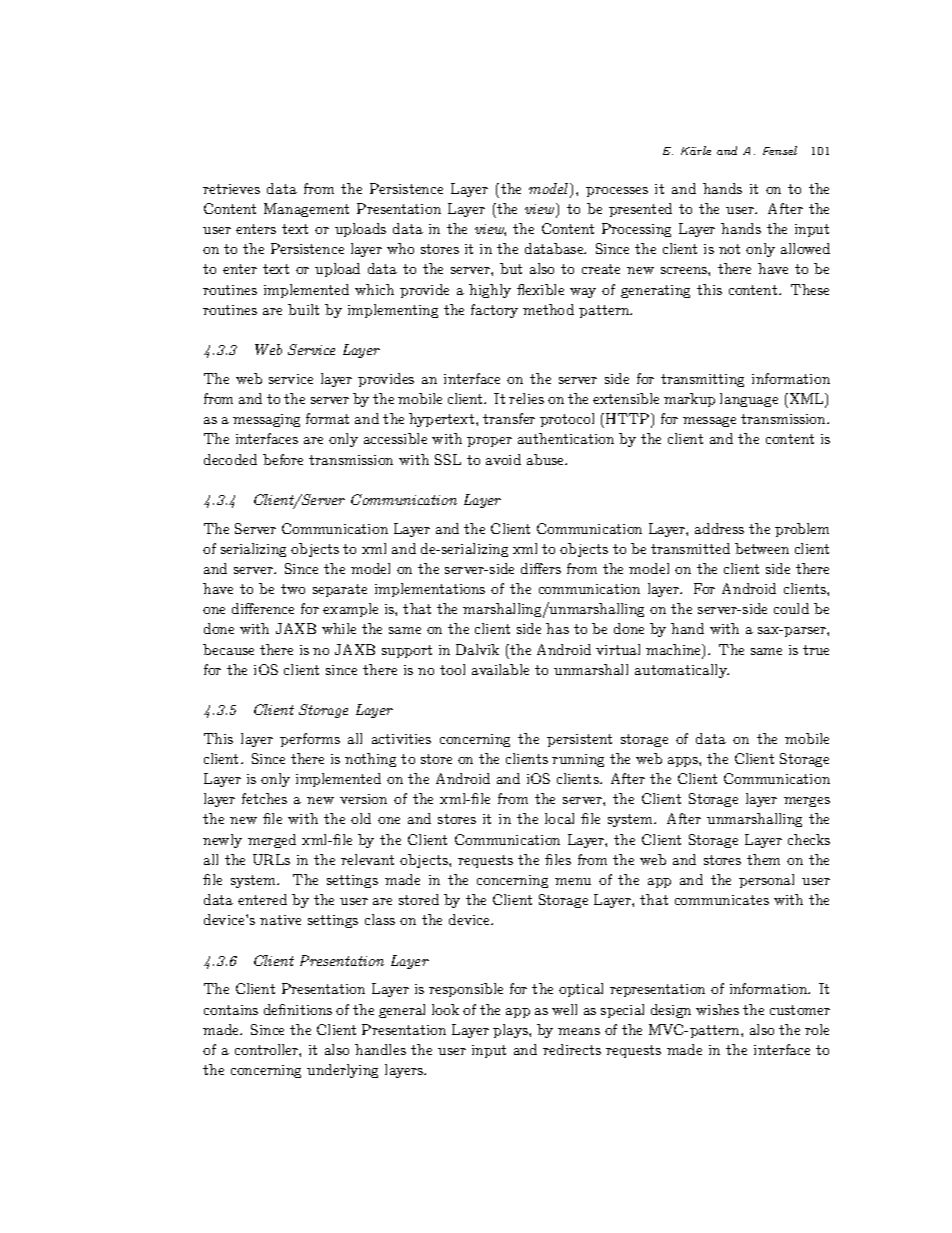 This image has width=952, height=1233. What do you see at coordinates (749, 400) in the image?
I see `language` at bounding box center [749, 400].
